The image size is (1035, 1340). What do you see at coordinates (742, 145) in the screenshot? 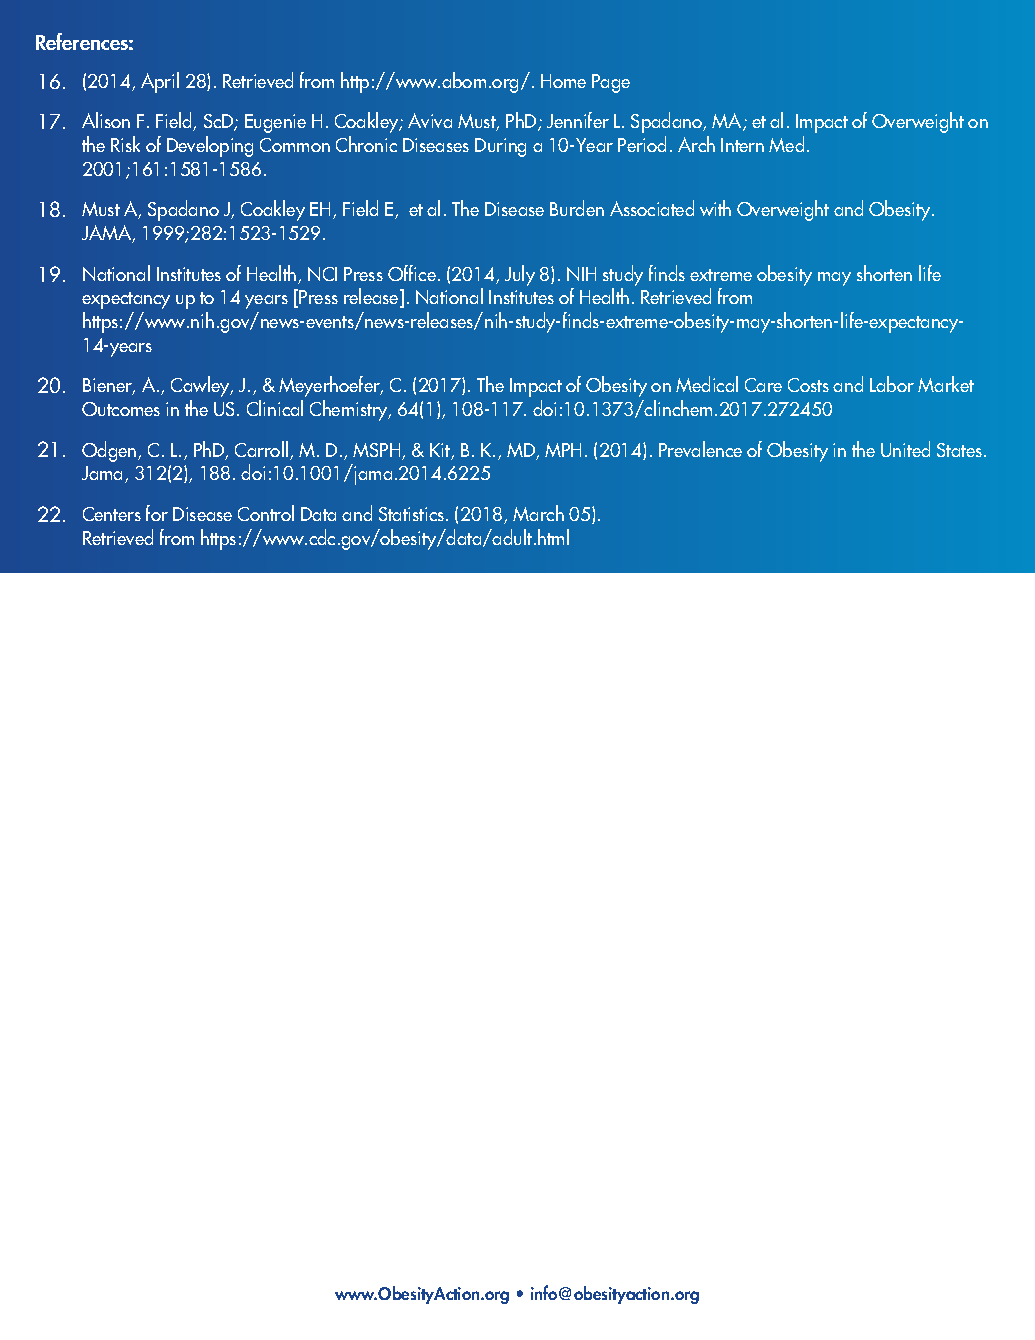
I see `Intern` at bounding box center [742, 145].
